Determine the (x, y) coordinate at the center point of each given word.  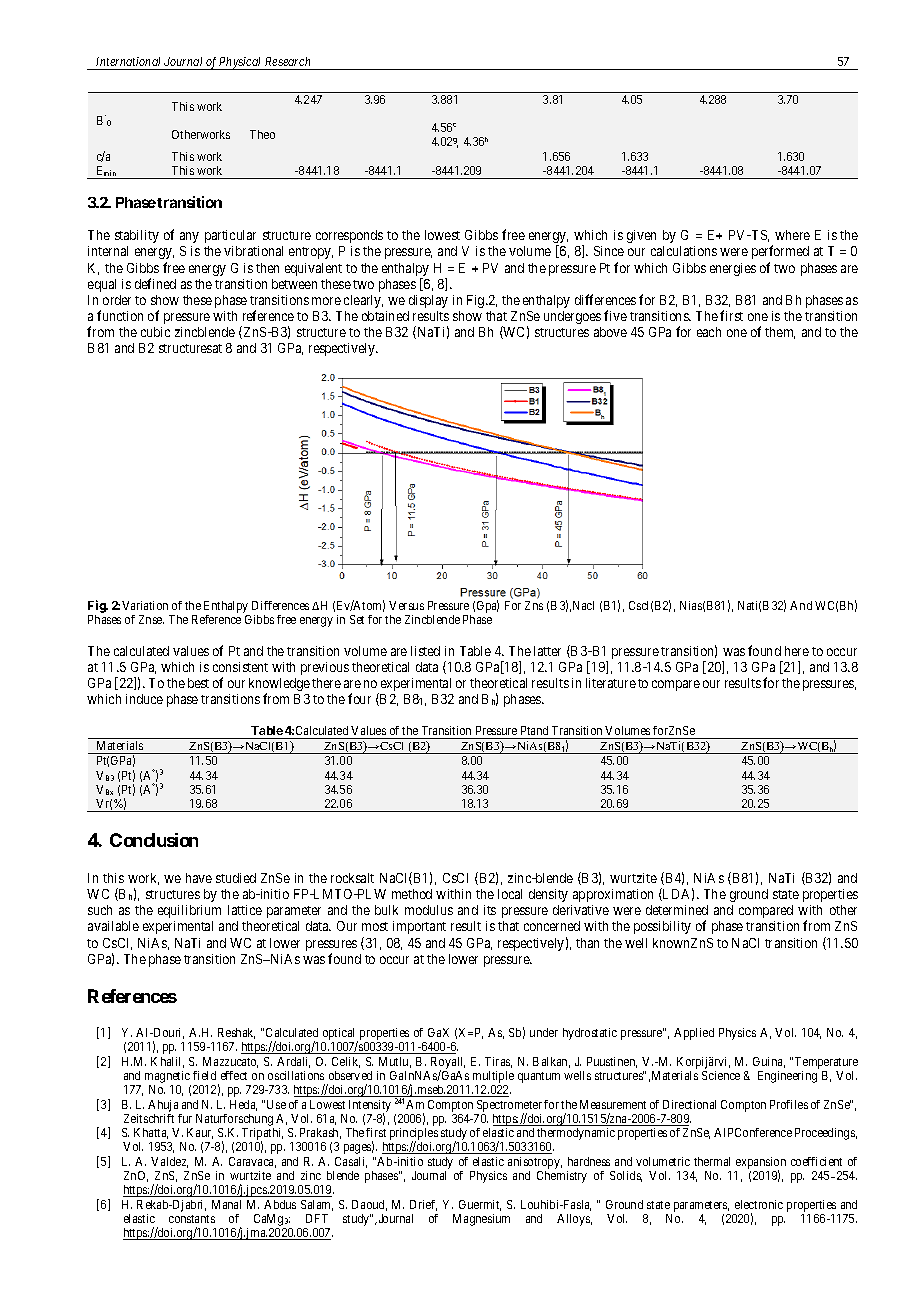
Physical (241, 63)
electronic (759, 1204)
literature (611, 683)
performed (780, 252)
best (198, 683)
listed (425, 651)
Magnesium (481, 1220)
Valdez (169, 1162)
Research (287, 61)
